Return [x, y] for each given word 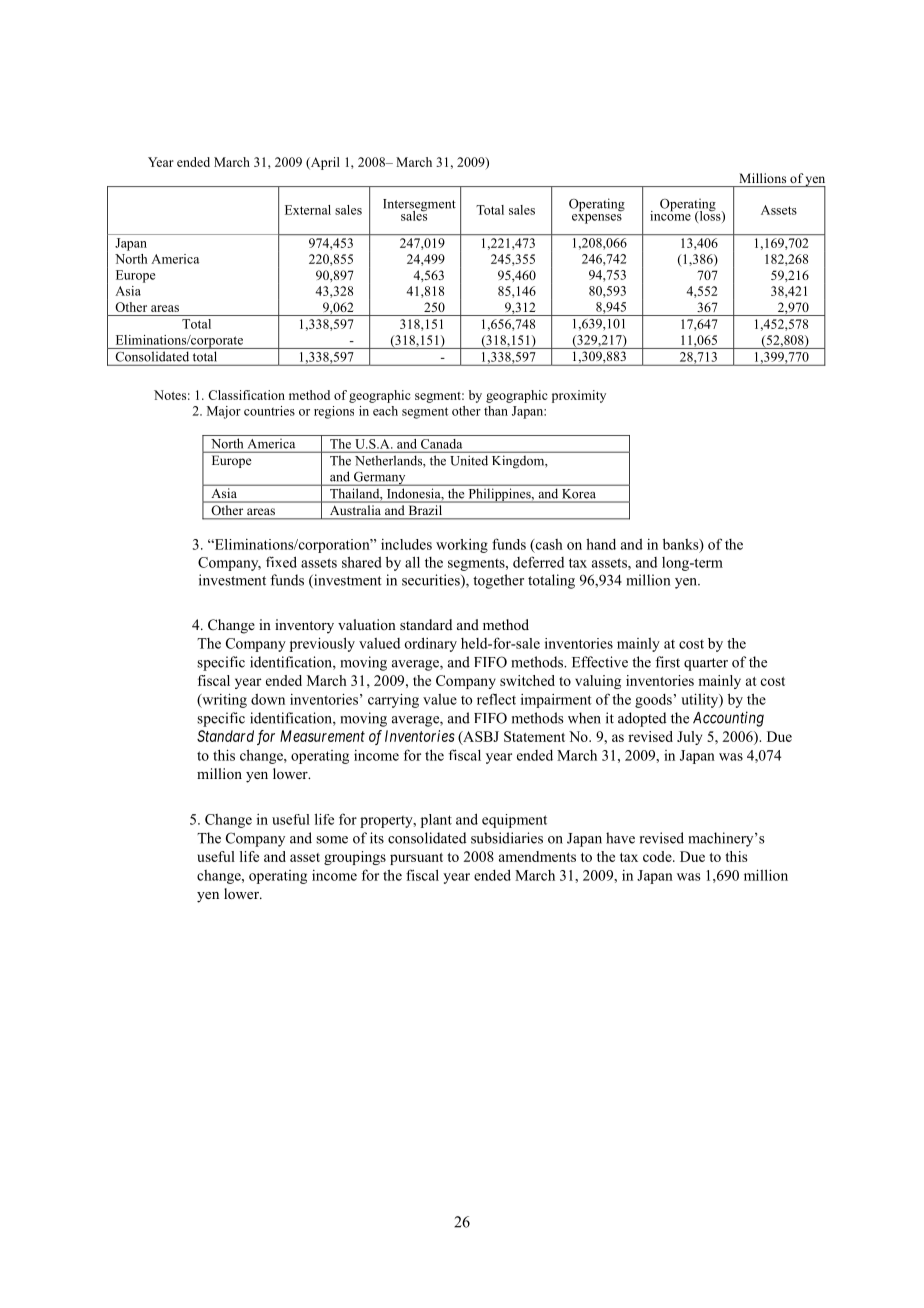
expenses [597, 219]
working [462, 546]
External [308, 210]
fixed [281, 562]
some [332, 840]
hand [601, 544]
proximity [579, 396]
